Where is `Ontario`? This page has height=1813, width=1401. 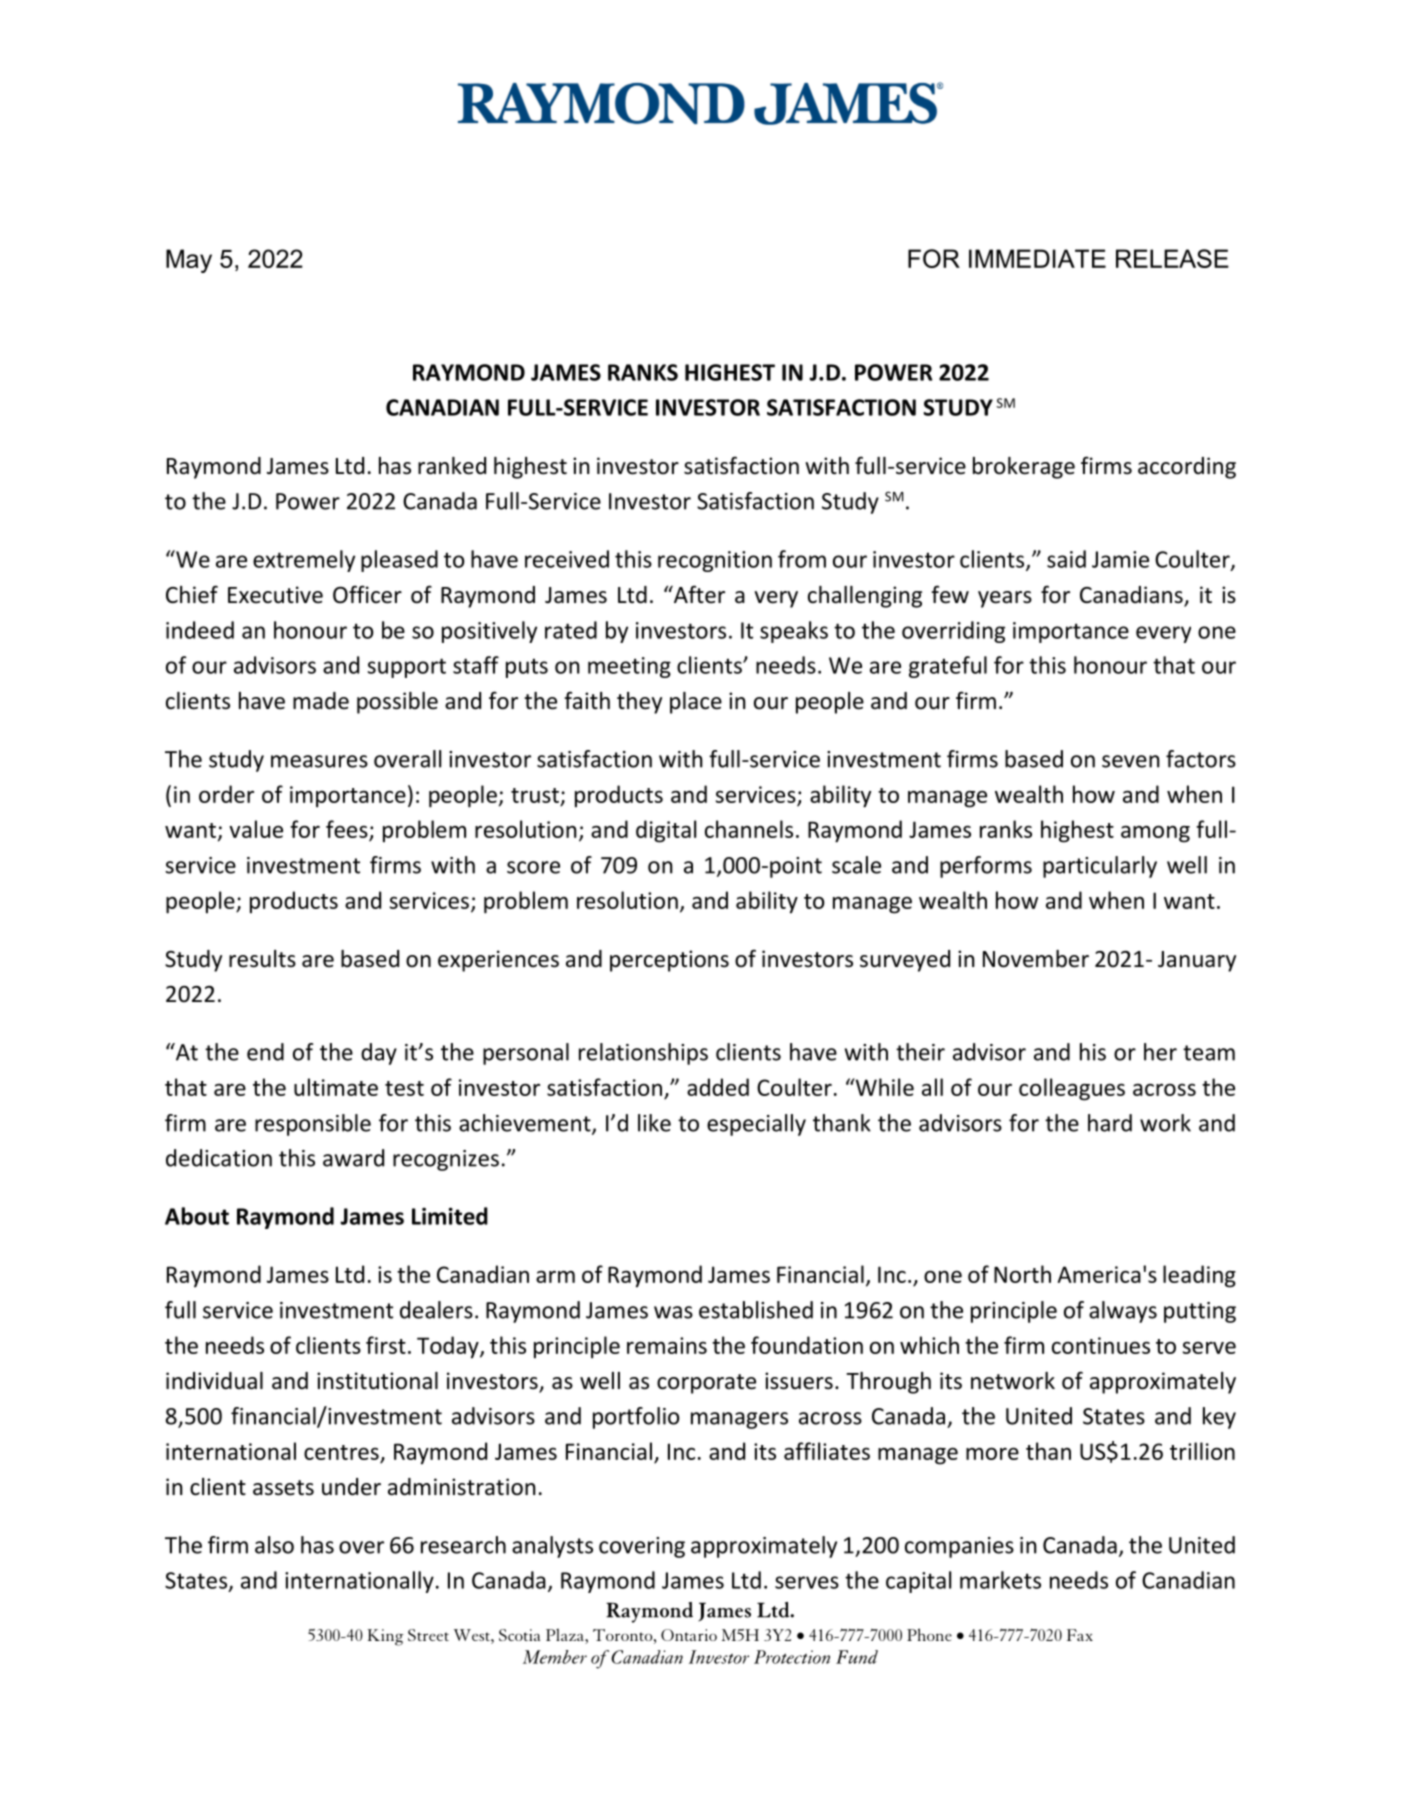 Ontario is located at coordinates (689, 1635).
